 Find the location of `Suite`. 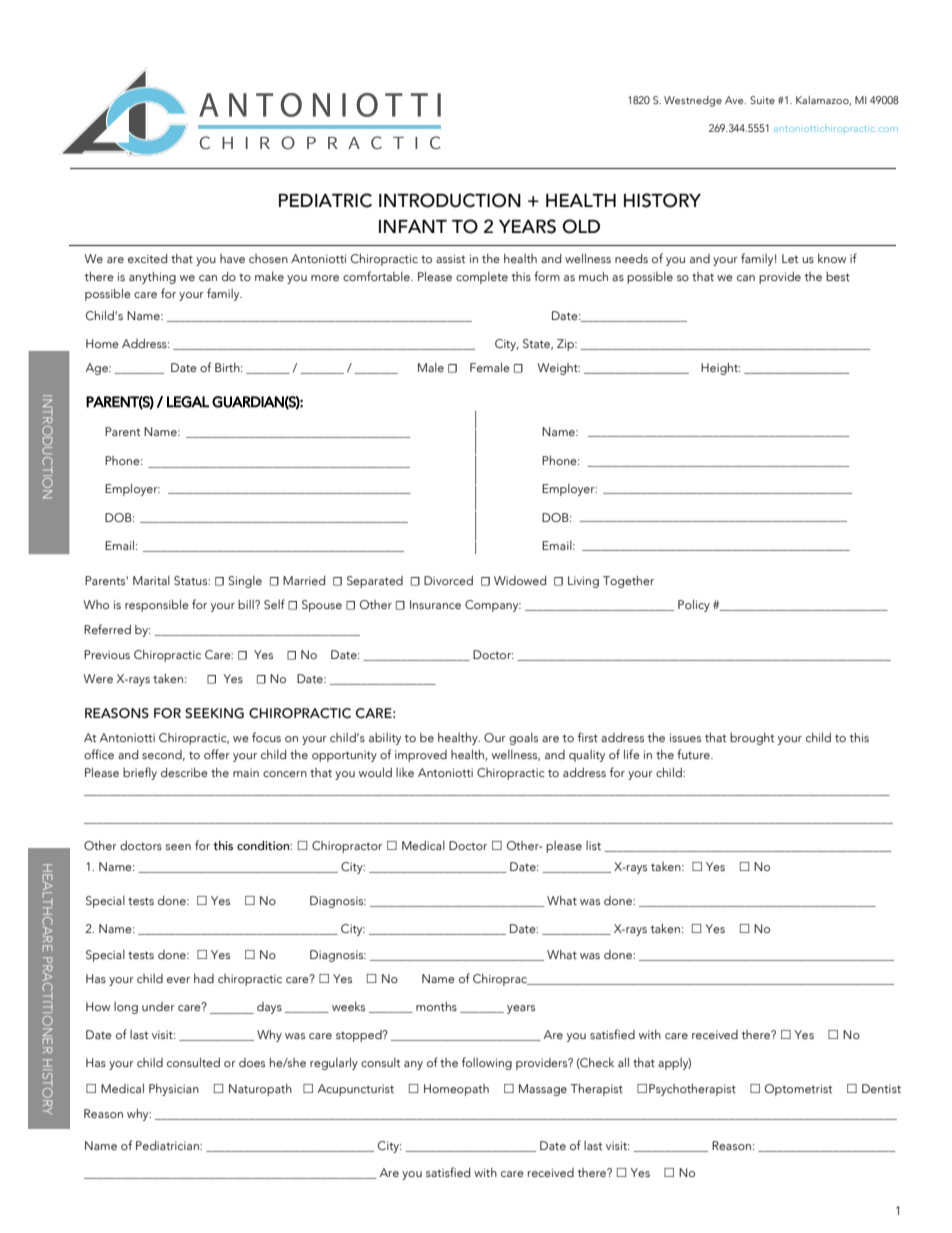

Suite is located at coordinates (762, 100).
